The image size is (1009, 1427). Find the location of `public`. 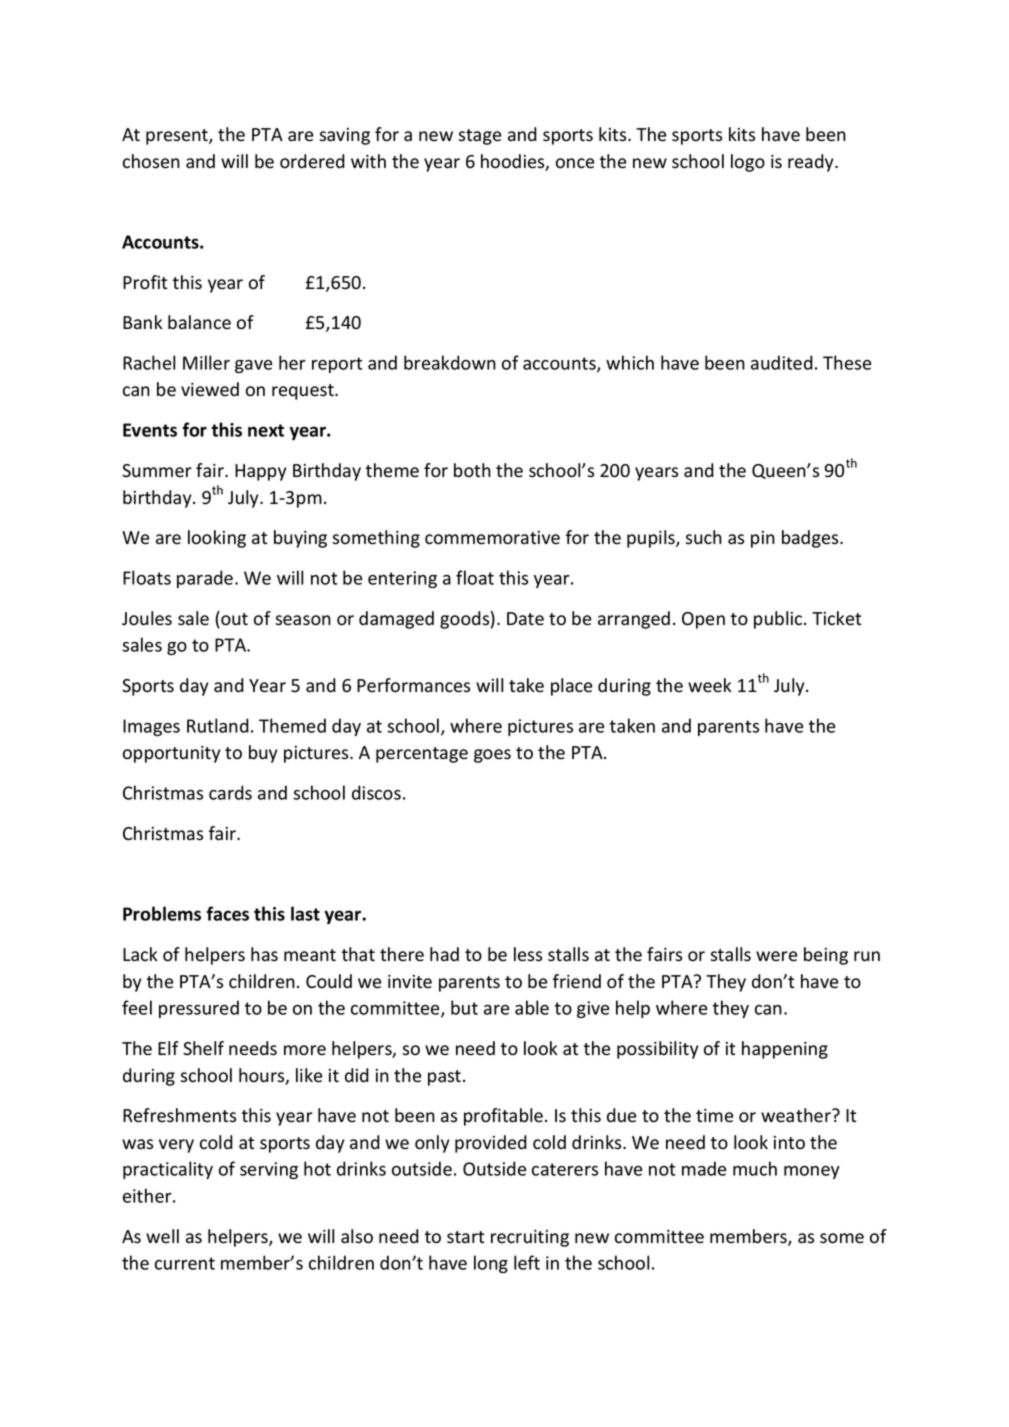

public is located at coordinates (779, 620).
